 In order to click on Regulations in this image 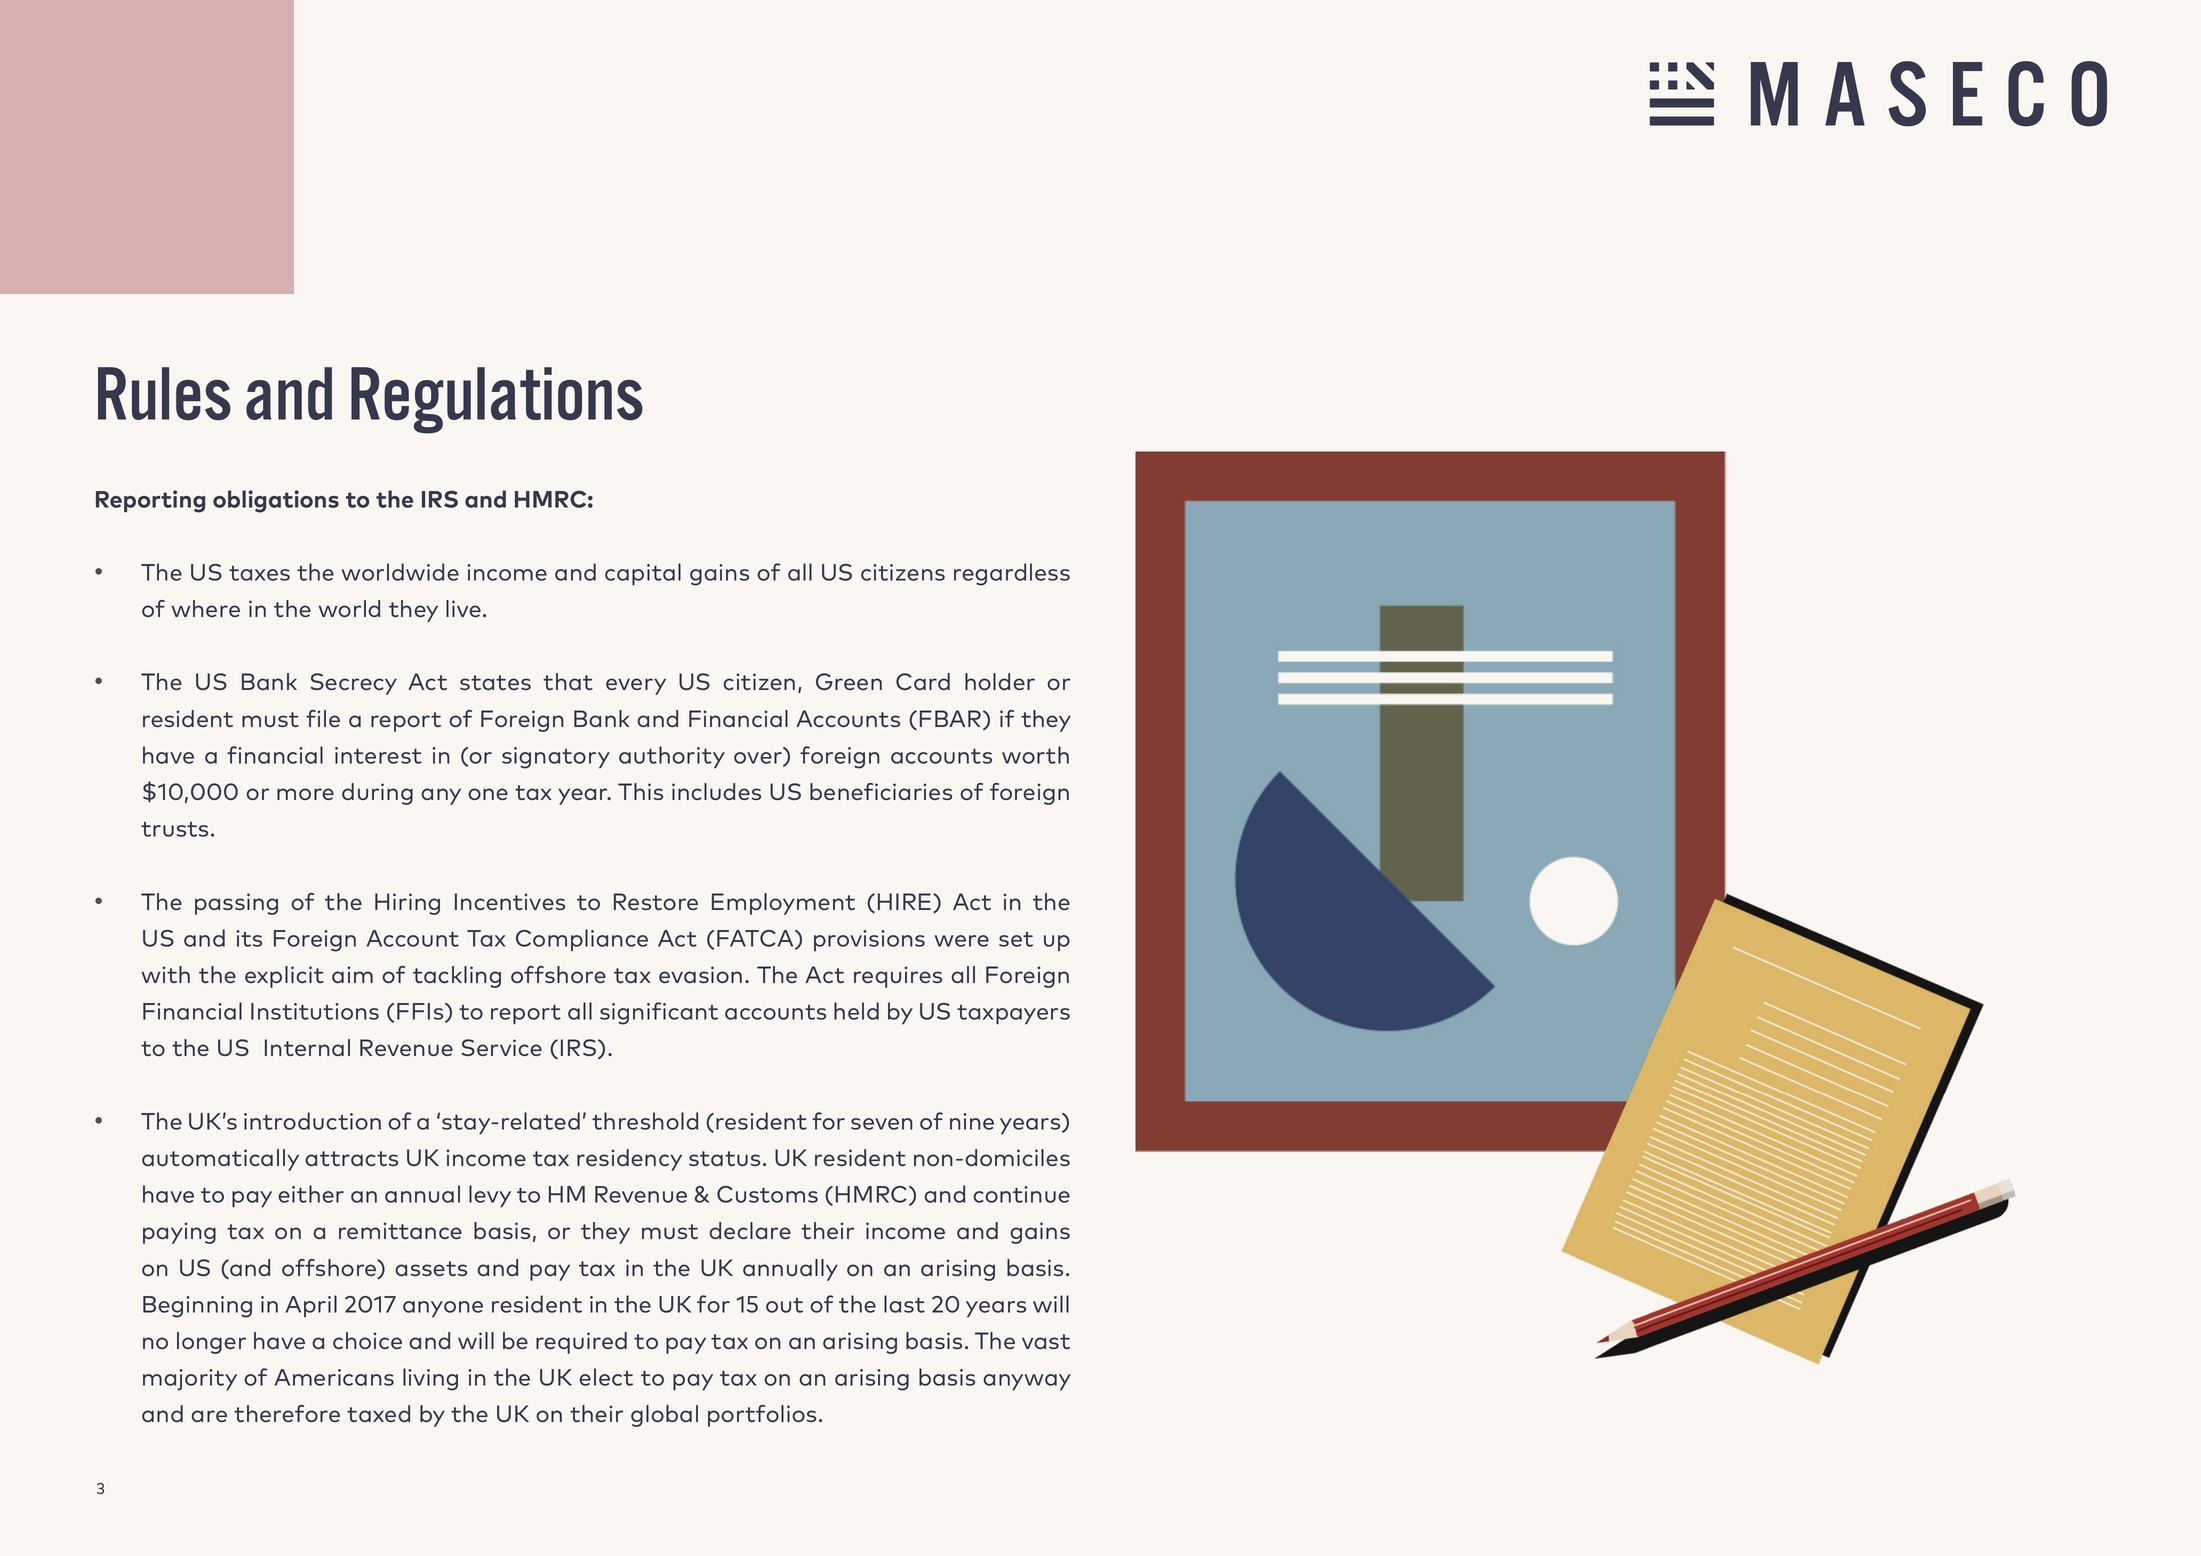, I will do `click(497, 400)`.
